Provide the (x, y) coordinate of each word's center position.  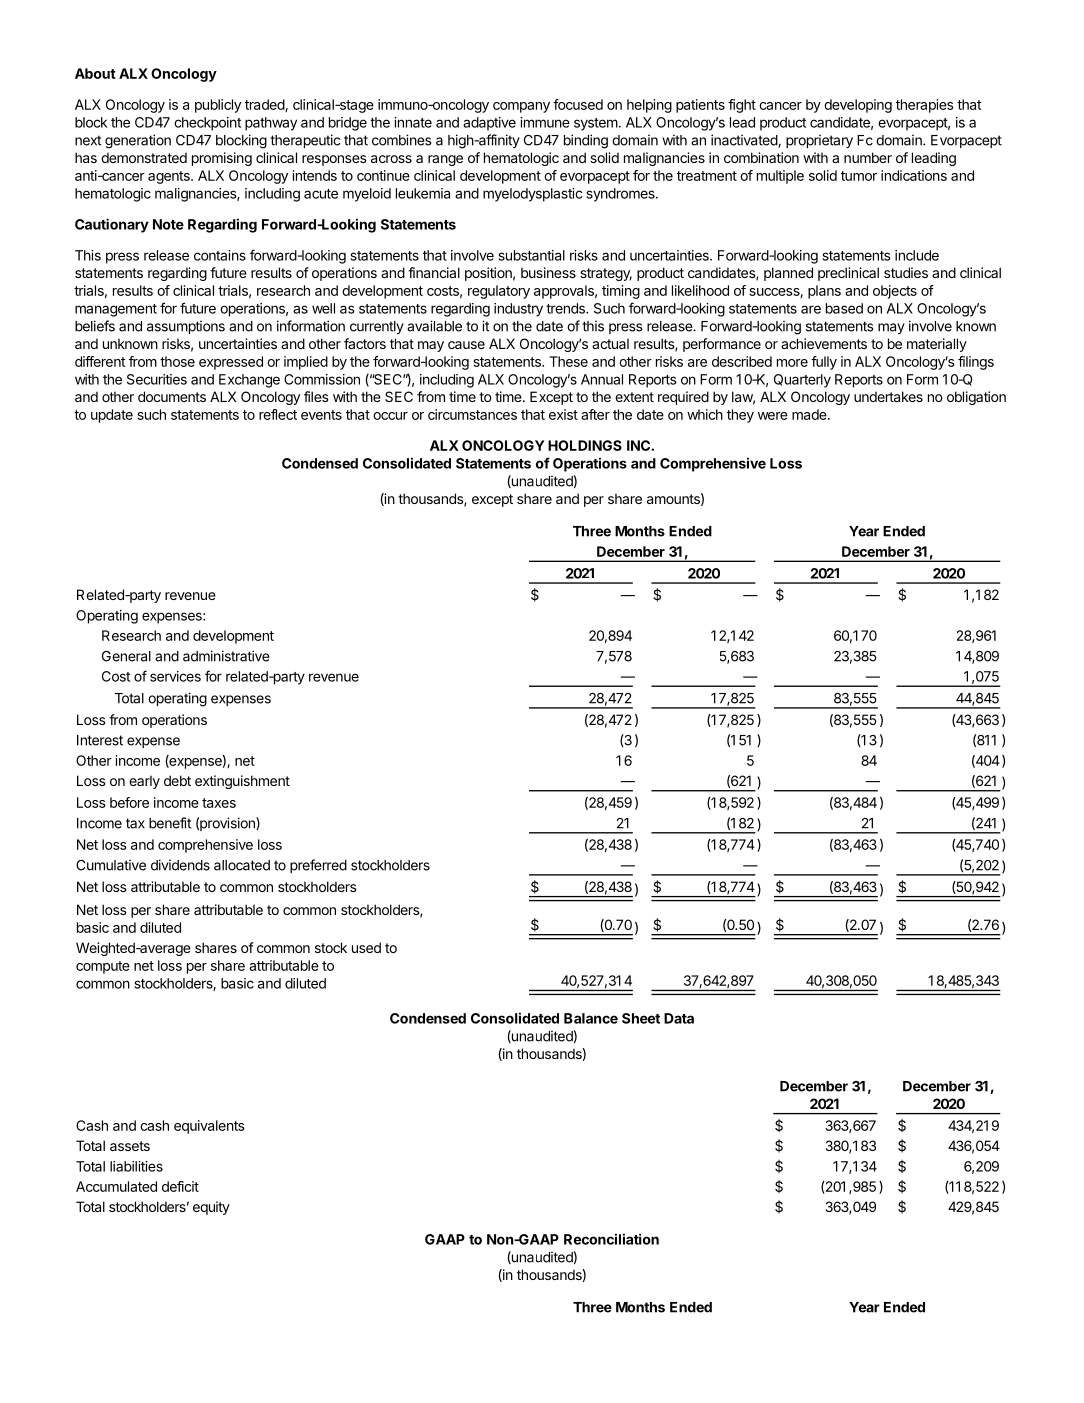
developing (858, 106)
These (568, 361)
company (521, 107)
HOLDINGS (585, 445)
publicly (218, 106)
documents (172, 396)
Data (679, 1018)
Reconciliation (611, 1239)
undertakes (888, 396)
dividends (180, 865)
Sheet (641, 1018)
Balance (591, 1018)
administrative (226, 656)
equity (211, 1208)
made (810, 414)
